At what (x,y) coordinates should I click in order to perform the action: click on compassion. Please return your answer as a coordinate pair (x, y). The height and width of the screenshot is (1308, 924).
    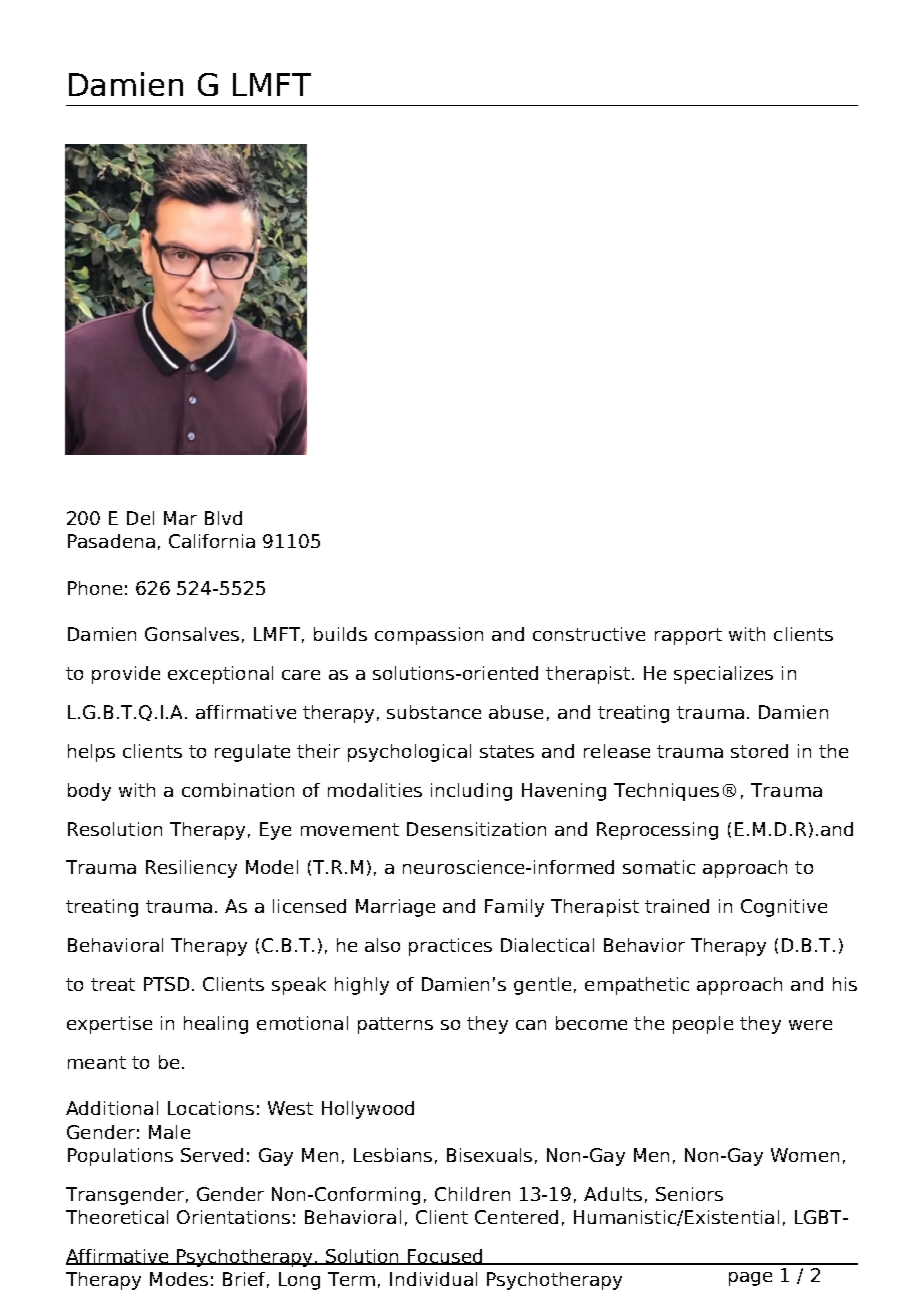
    Looking at the image, I should click on (429, 636).
